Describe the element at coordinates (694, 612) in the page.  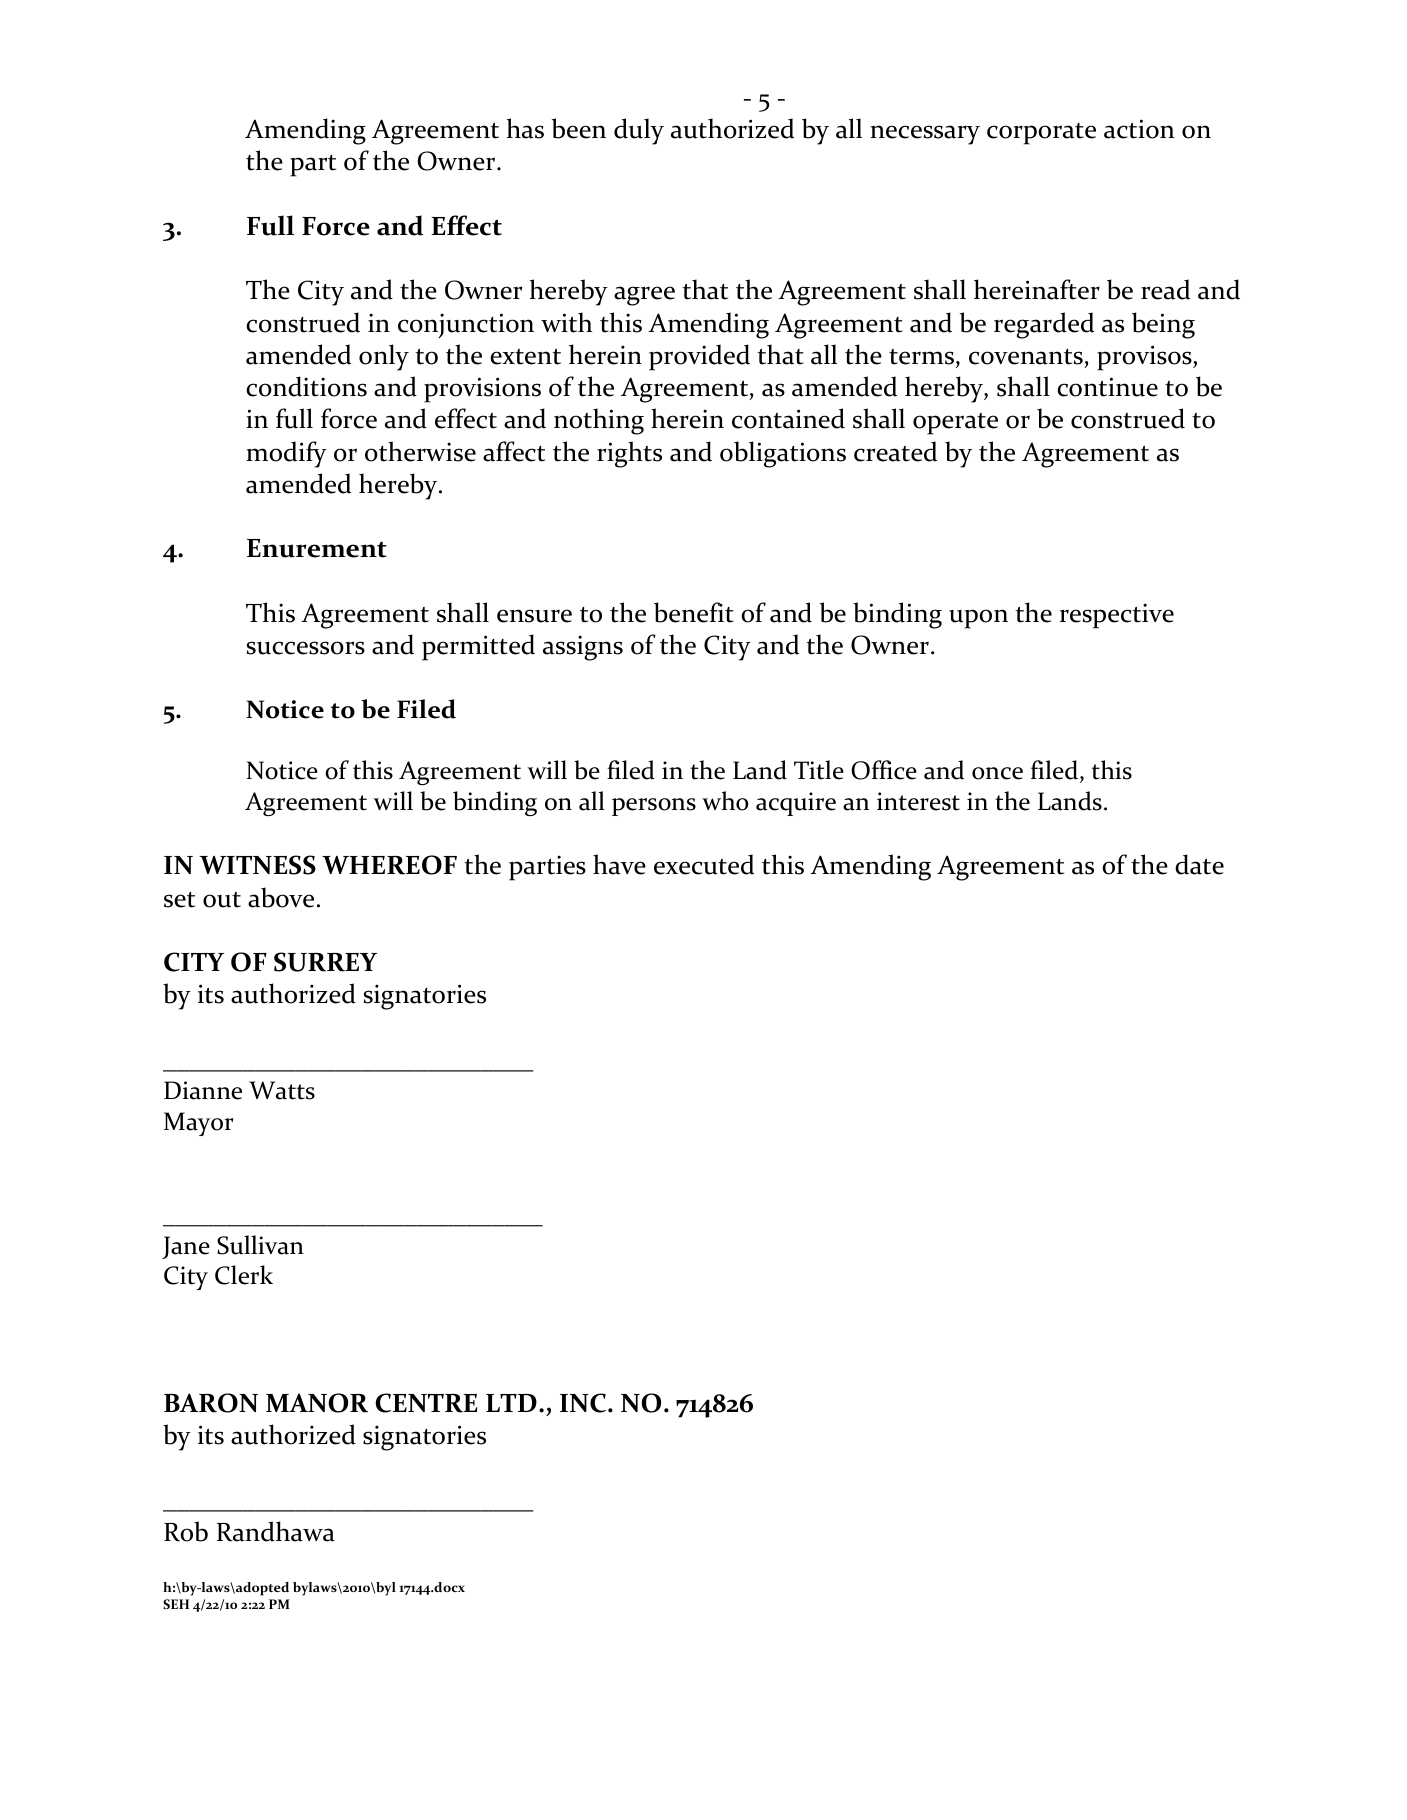
I see `benefit` at that location.
